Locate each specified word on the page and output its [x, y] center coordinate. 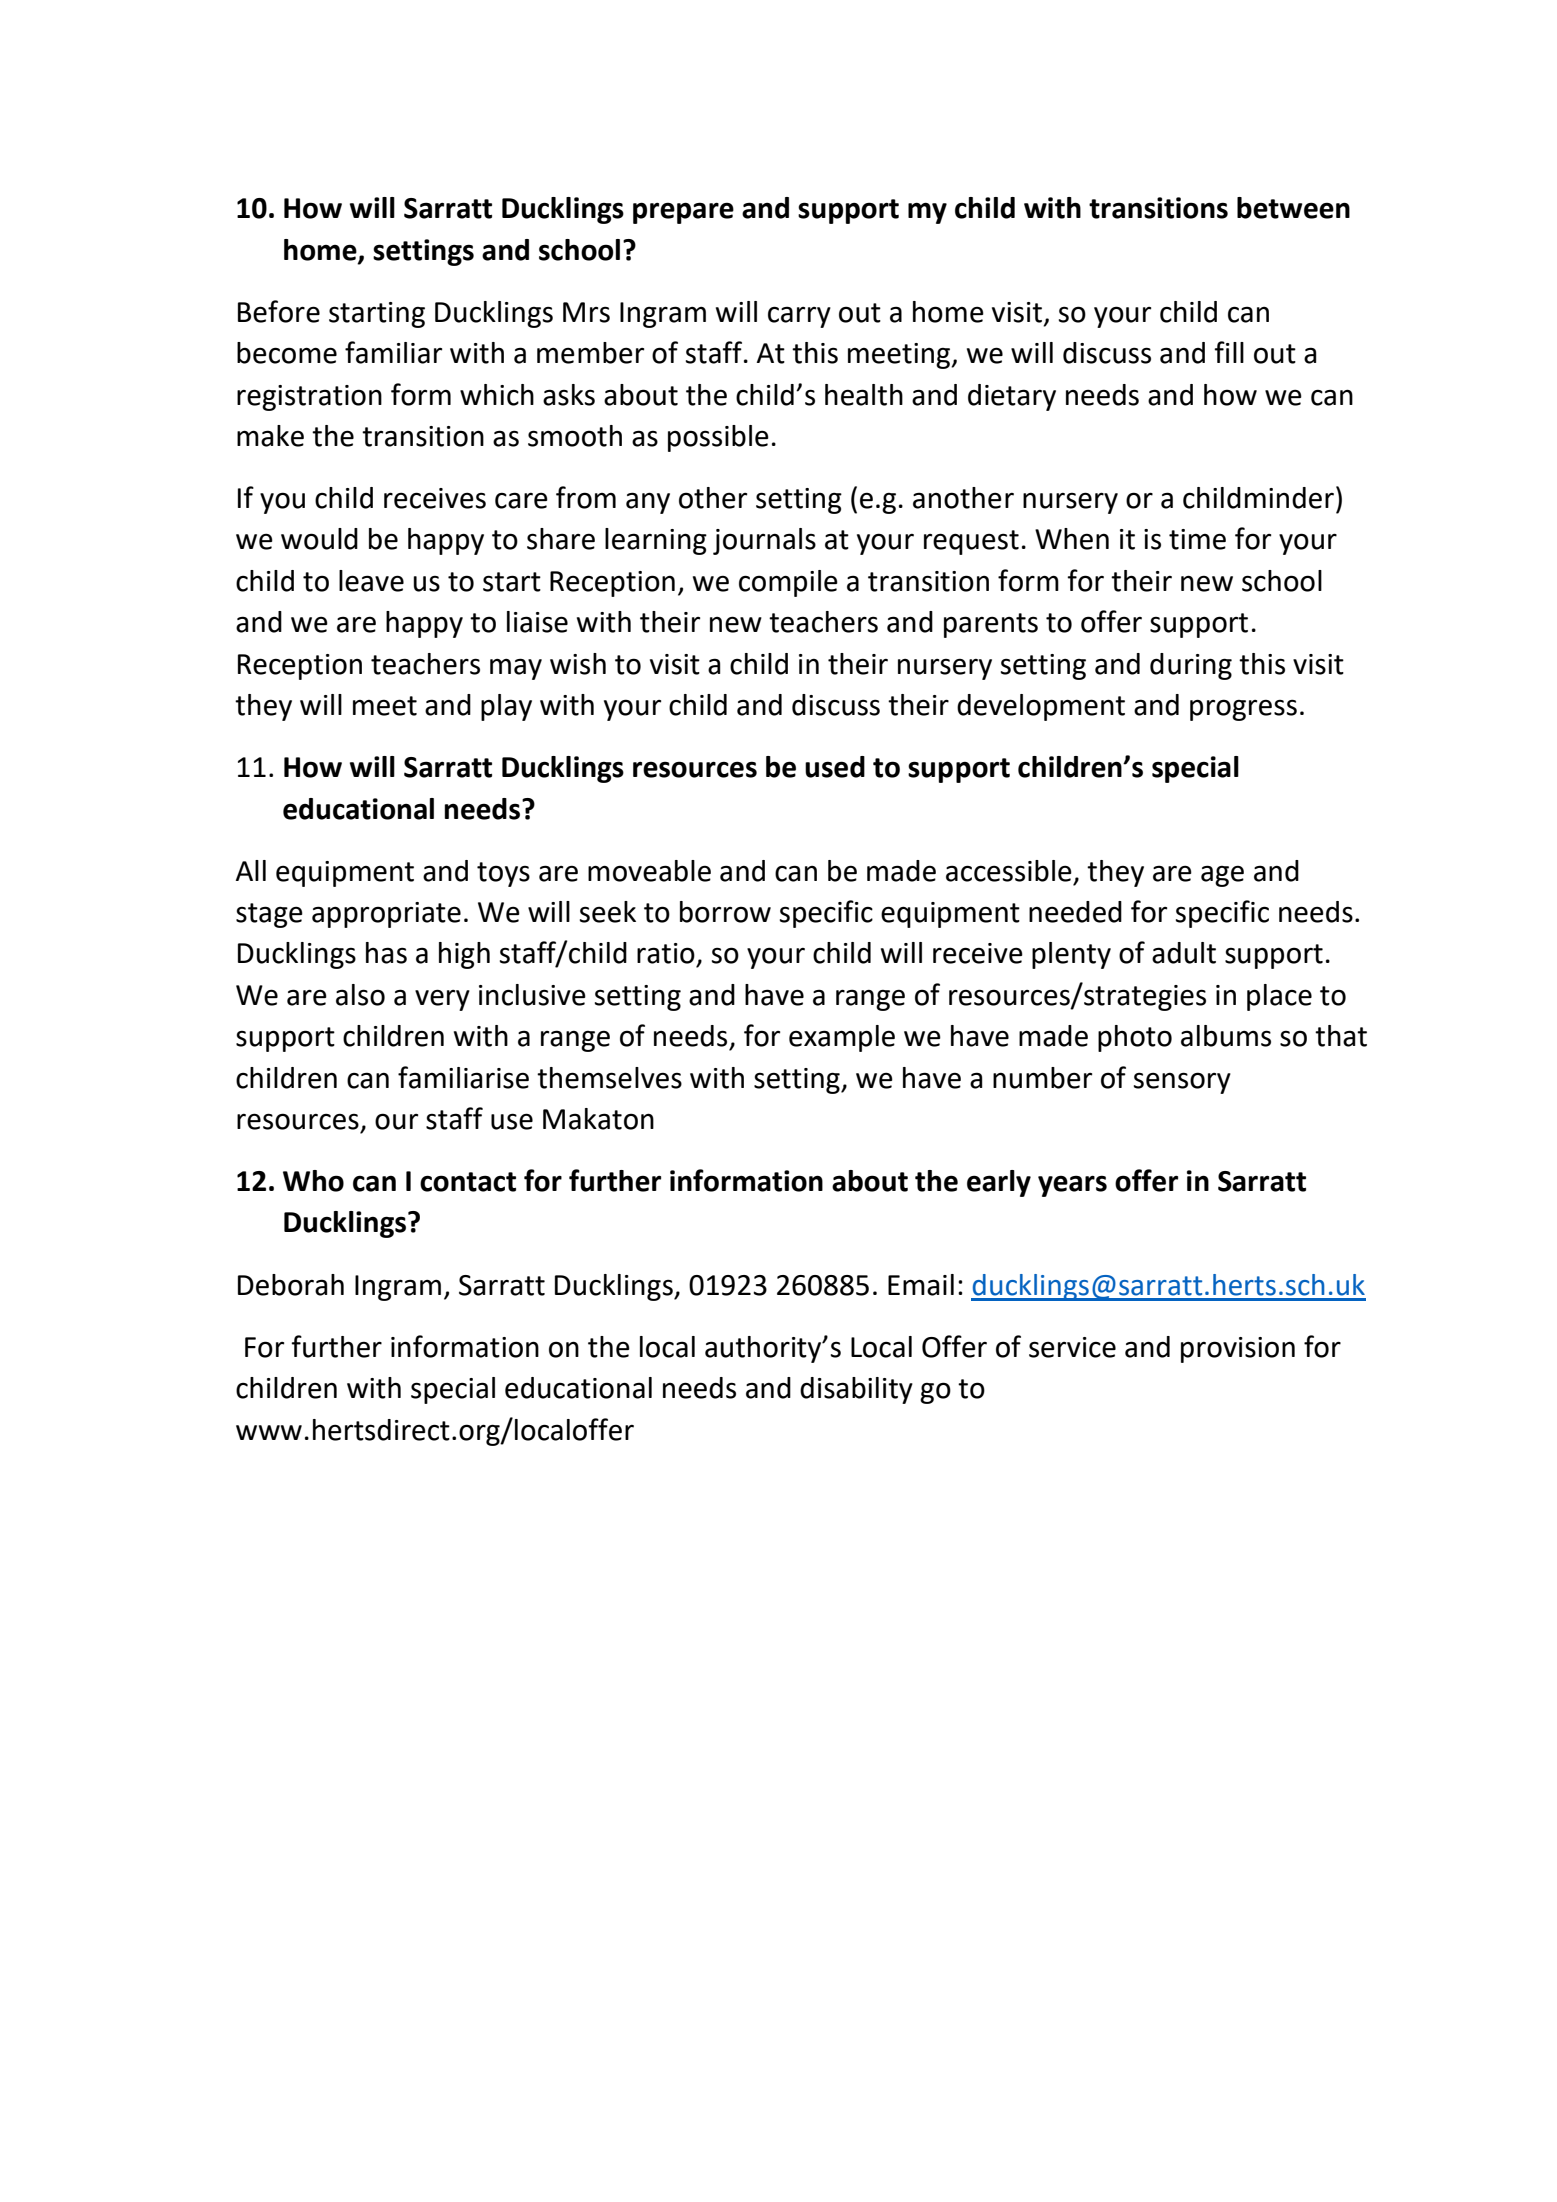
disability [856, 1390]
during [1191, 666]
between [1293, 208]
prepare [683, 213]
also [360, 995]
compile [788, 583]
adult [1184, 953]
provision [1238, 1350]
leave [371, 581]
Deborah [291, 1285]
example [842, 1038]
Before [279, 311]
